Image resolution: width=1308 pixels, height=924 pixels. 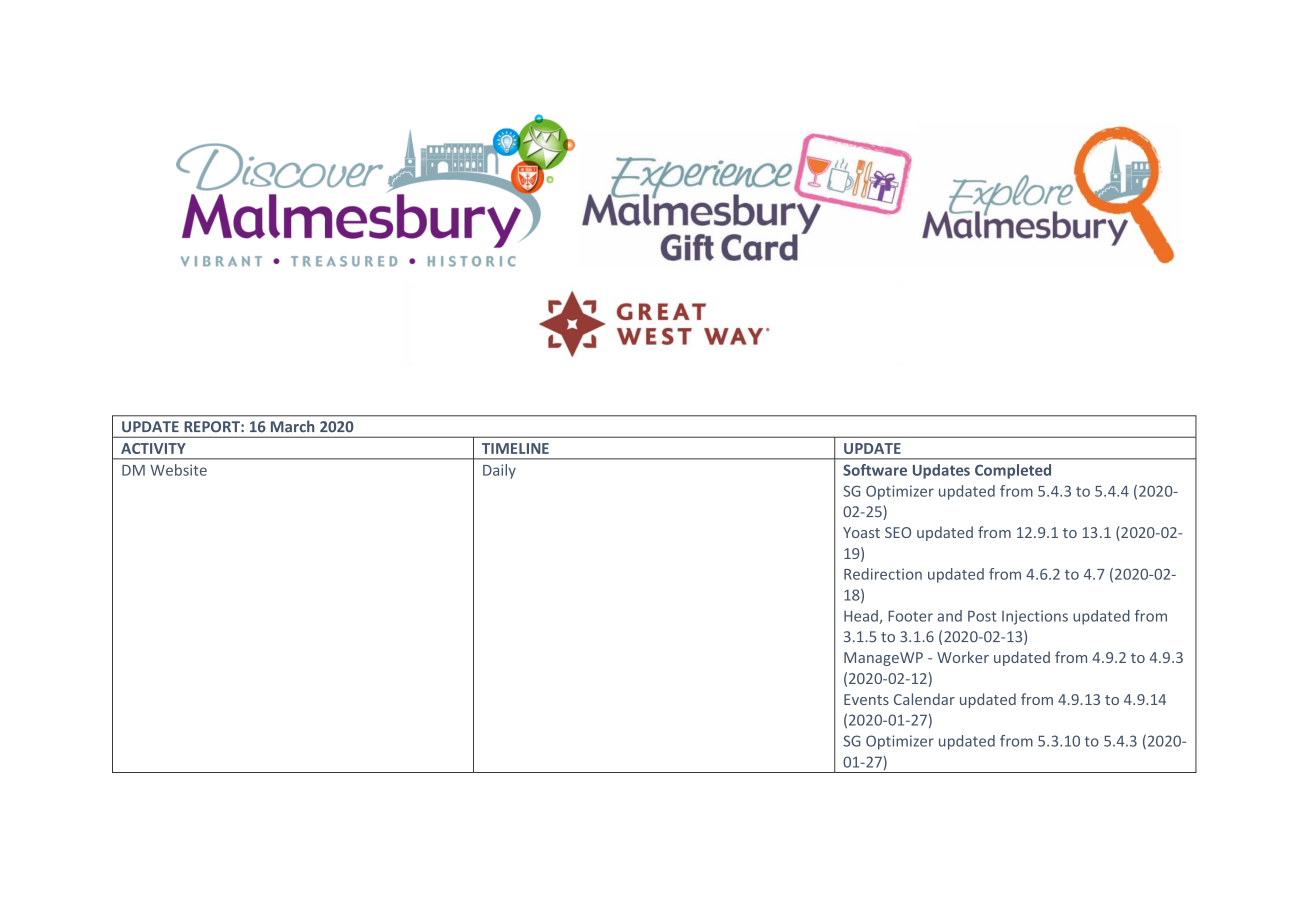 I want to click on SEO, so click(x=898, y=532).
